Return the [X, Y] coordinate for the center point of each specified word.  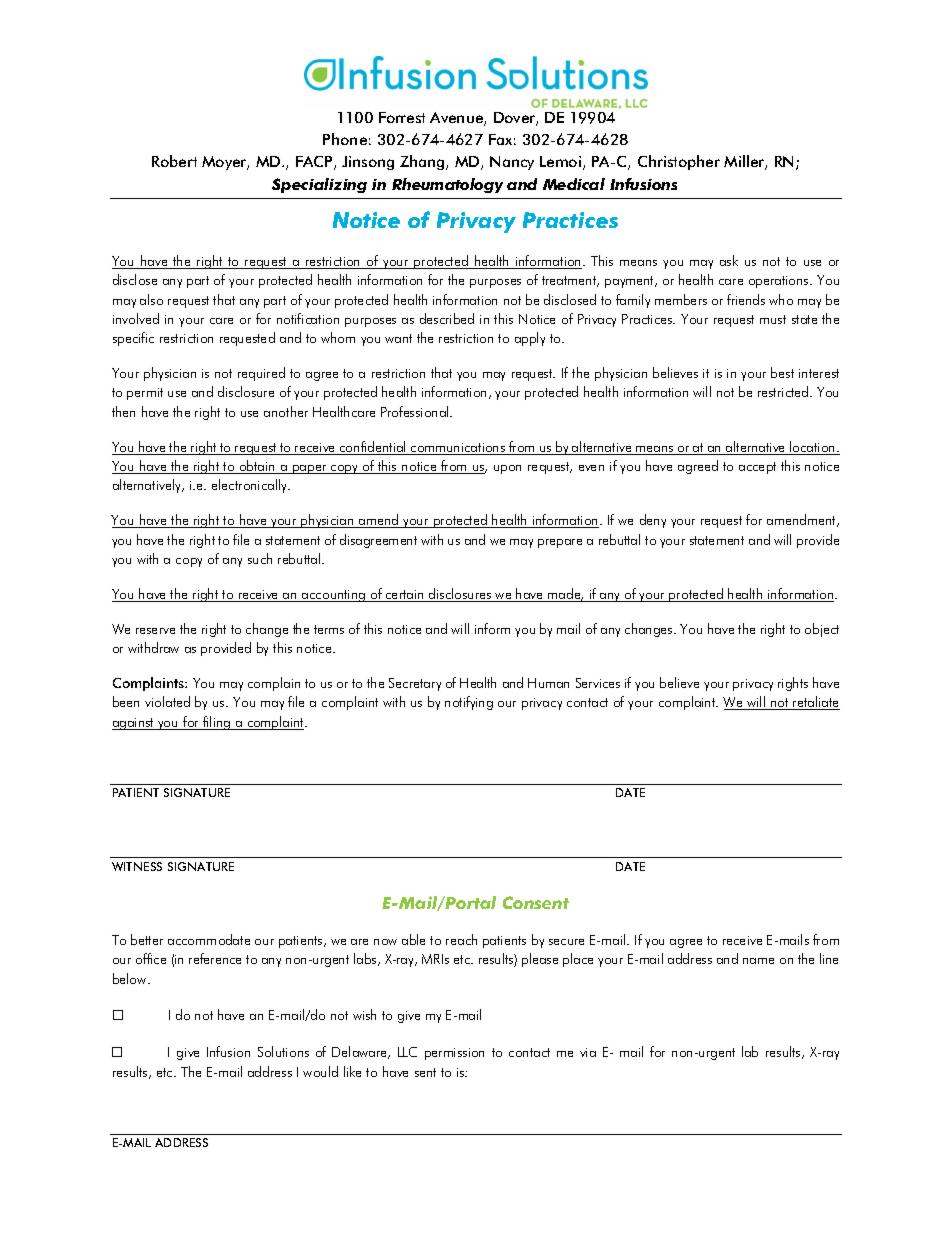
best [782, 372]
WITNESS [137, 866]
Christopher [679, 162]
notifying [469, 703]
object [822, 630]
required [261, 374]
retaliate [816, 703]
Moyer [225, 163]
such [260, 558]
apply [530, 339]
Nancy [512, 163]
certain [405, 596]
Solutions [283, 1051]
